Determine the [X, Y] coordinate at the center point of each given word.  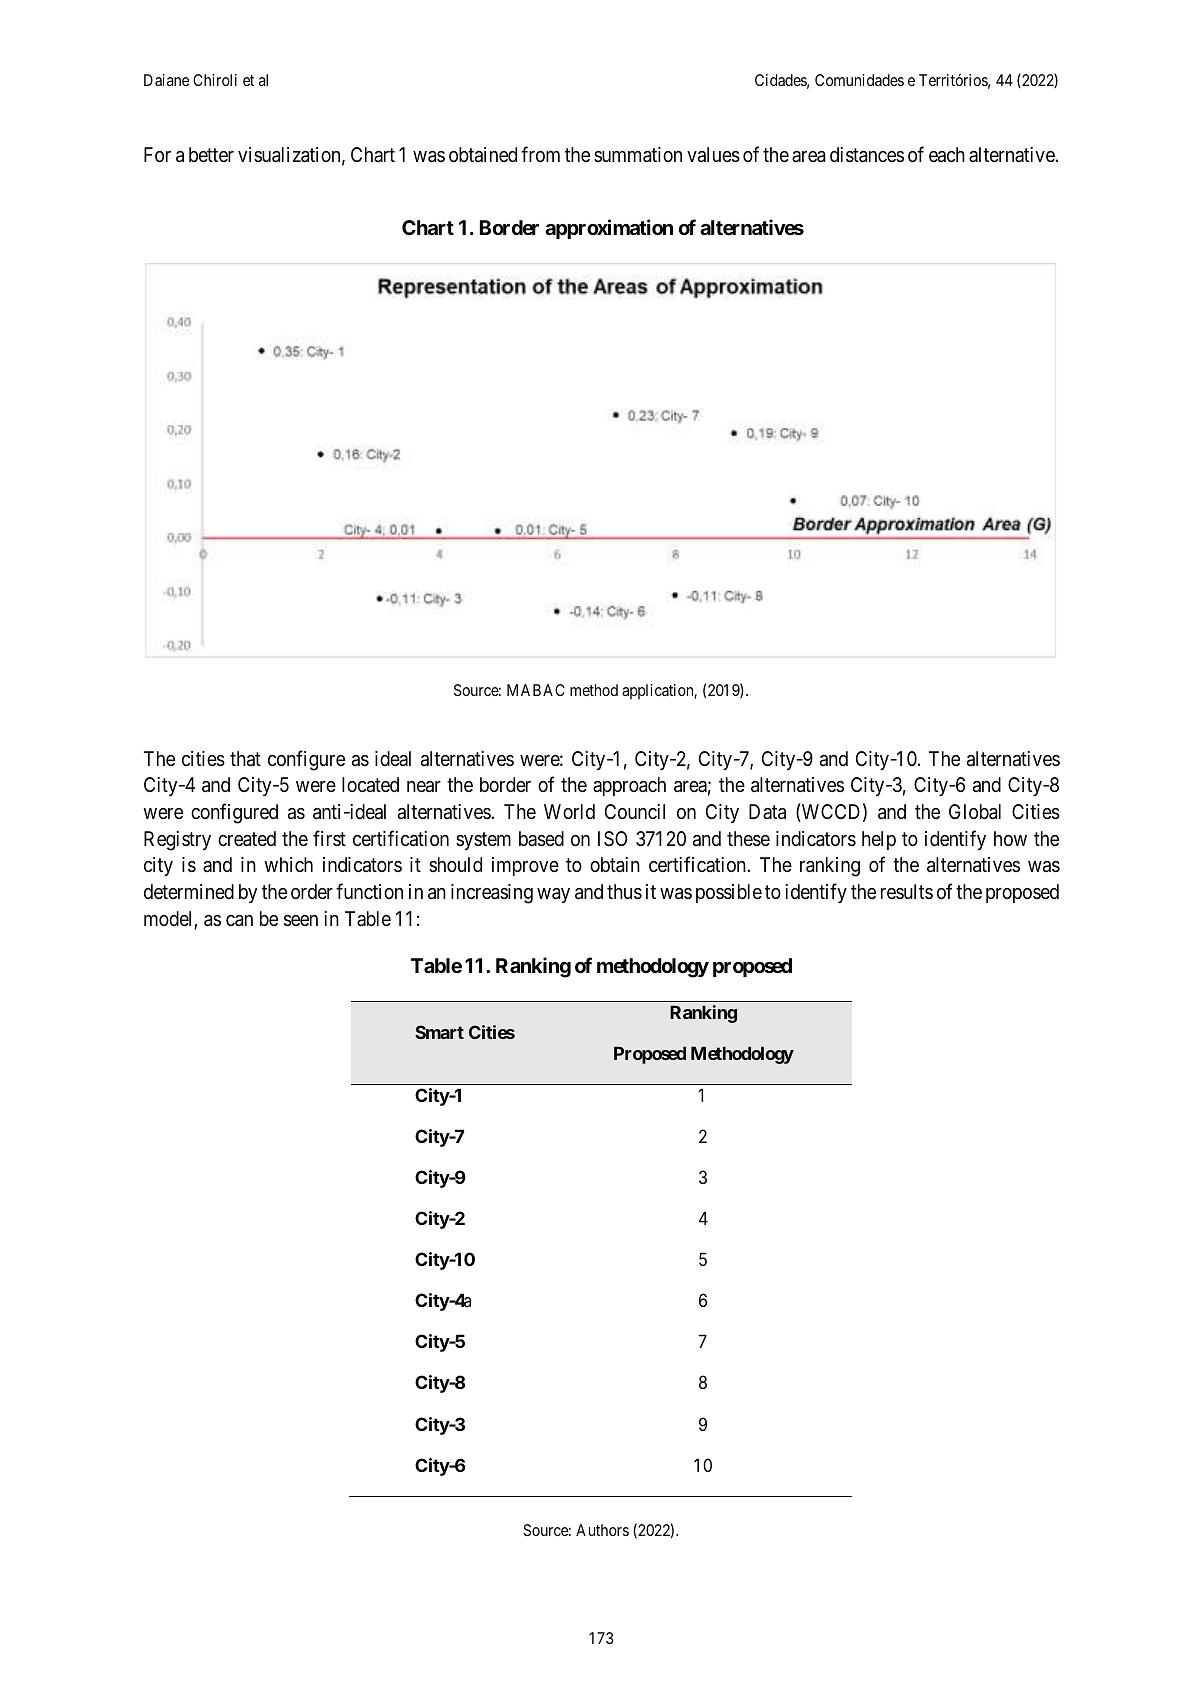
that [245, 759]
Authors [602, 1530]
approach [629, 786]
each [947, 155]
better [211, 154]
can [239, 921]
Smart [439, 1032]
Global [975, 812]
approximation [609, 229]
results [907, 891]
